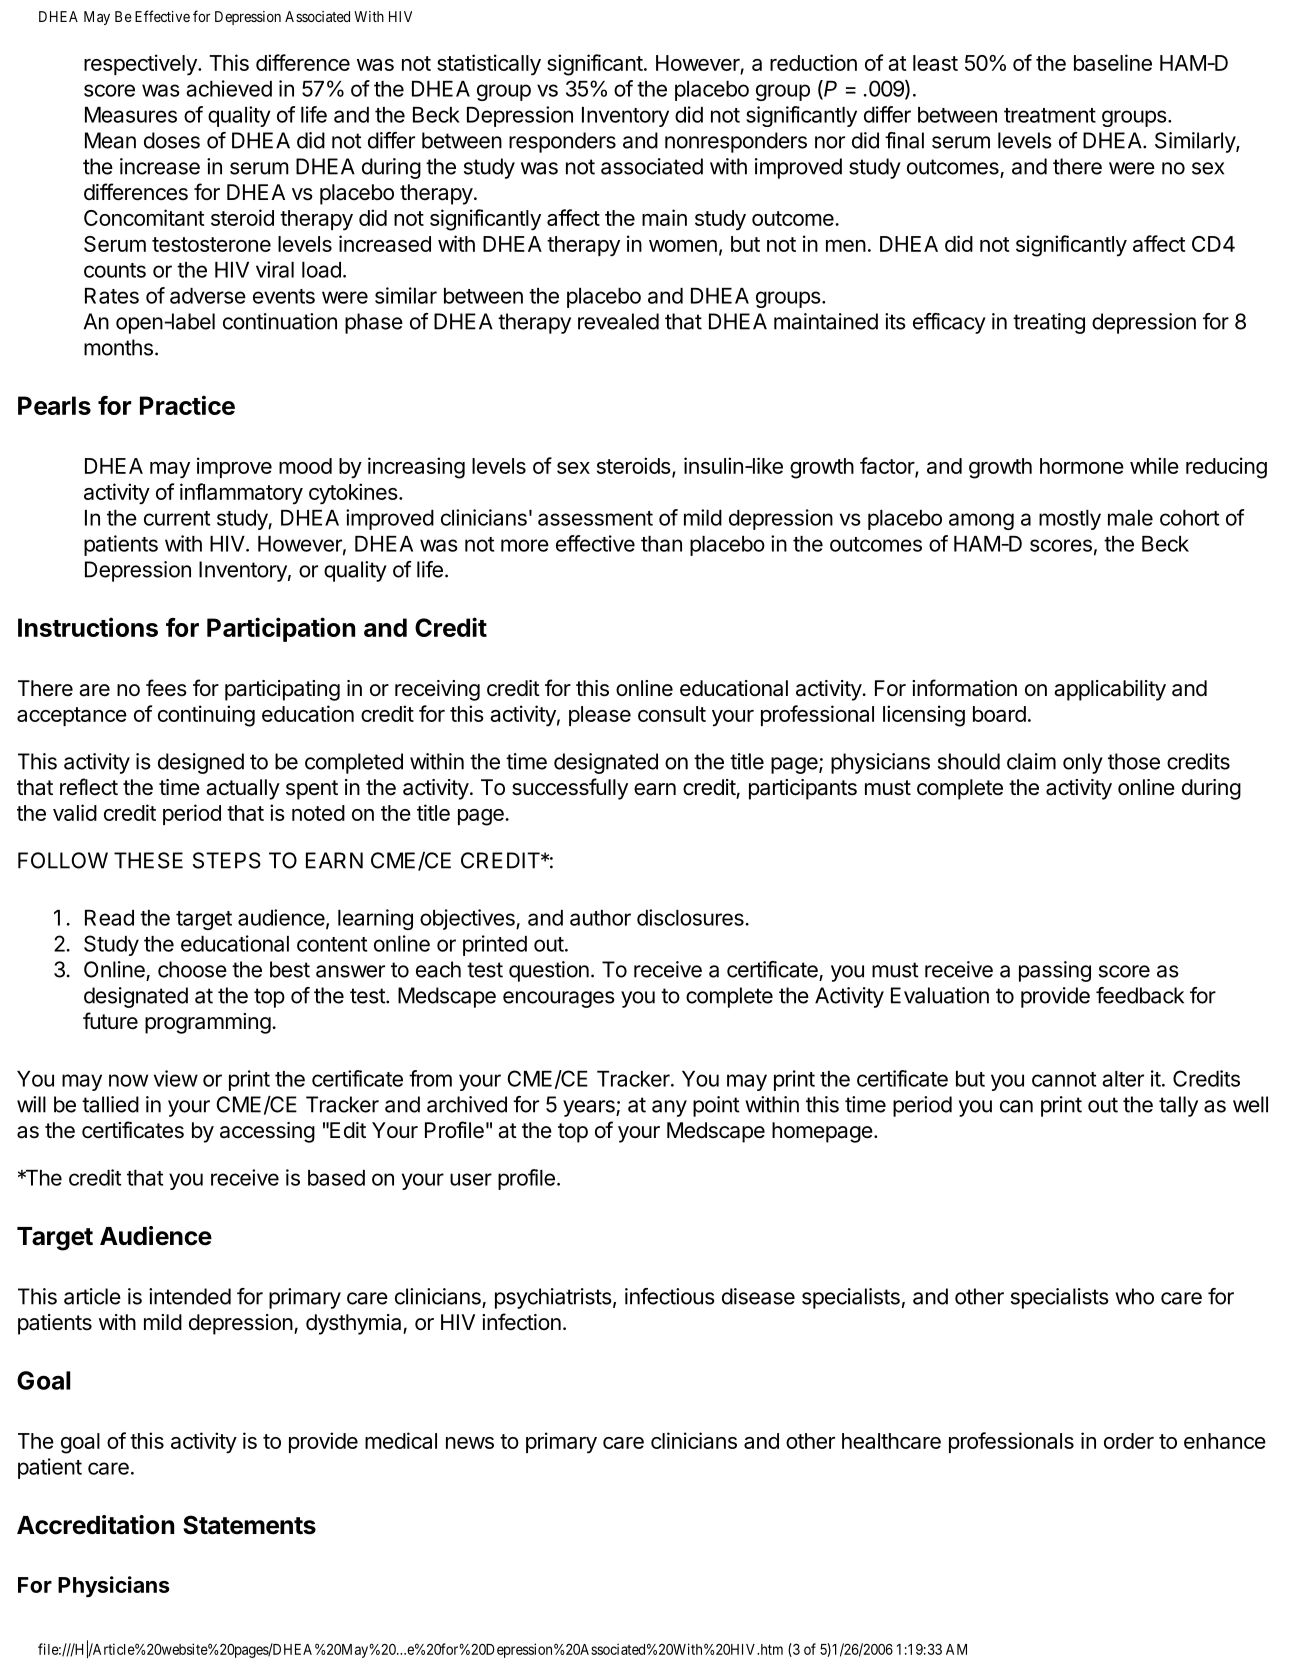  Describe the element at coordinates (1140, 995) in the image. I see `feedback` at that location.
